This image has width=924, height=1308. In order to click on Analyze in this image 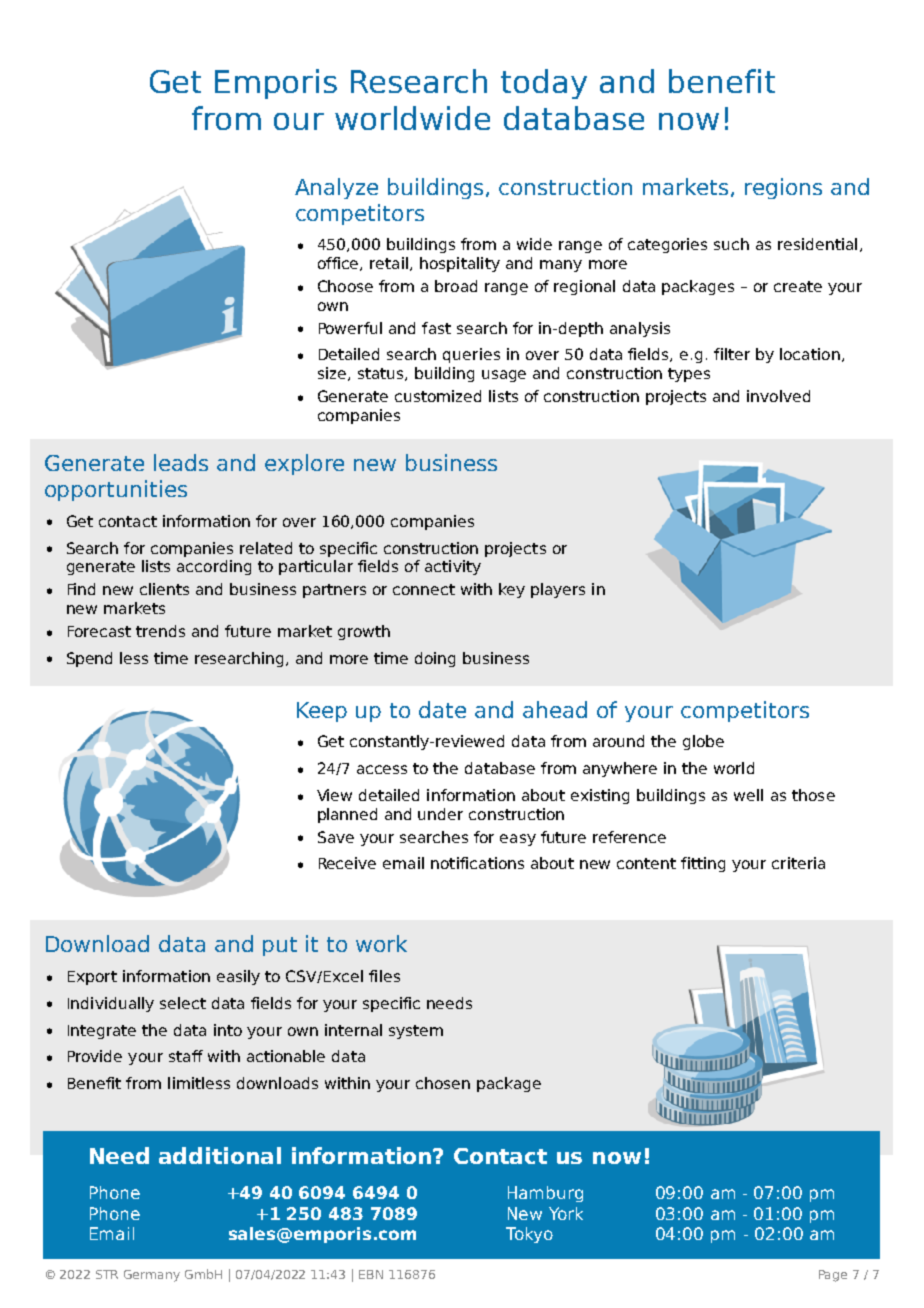, I will do `click(336, 188)`.
